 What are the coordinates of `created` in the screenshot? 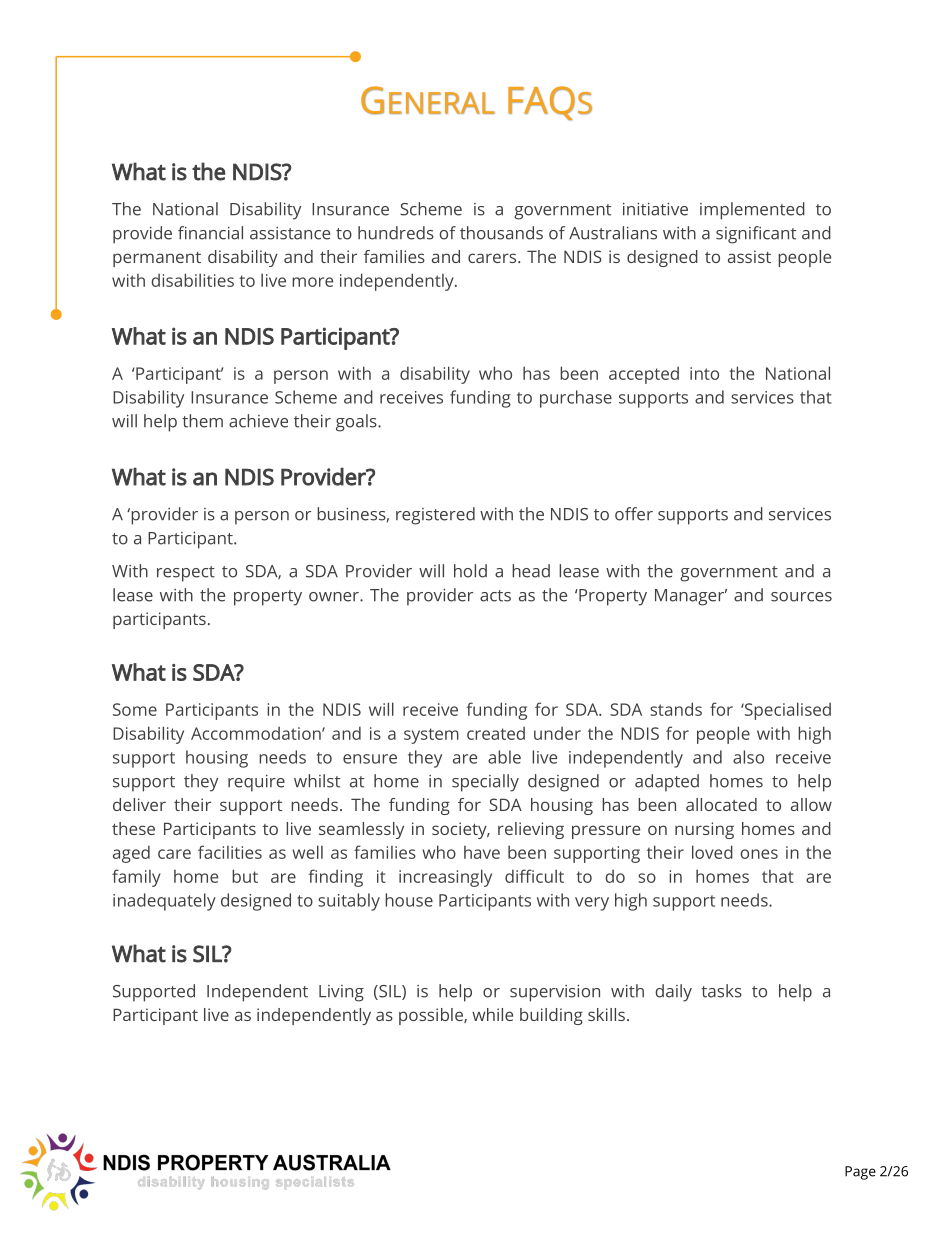 It's located at (496, 733).
